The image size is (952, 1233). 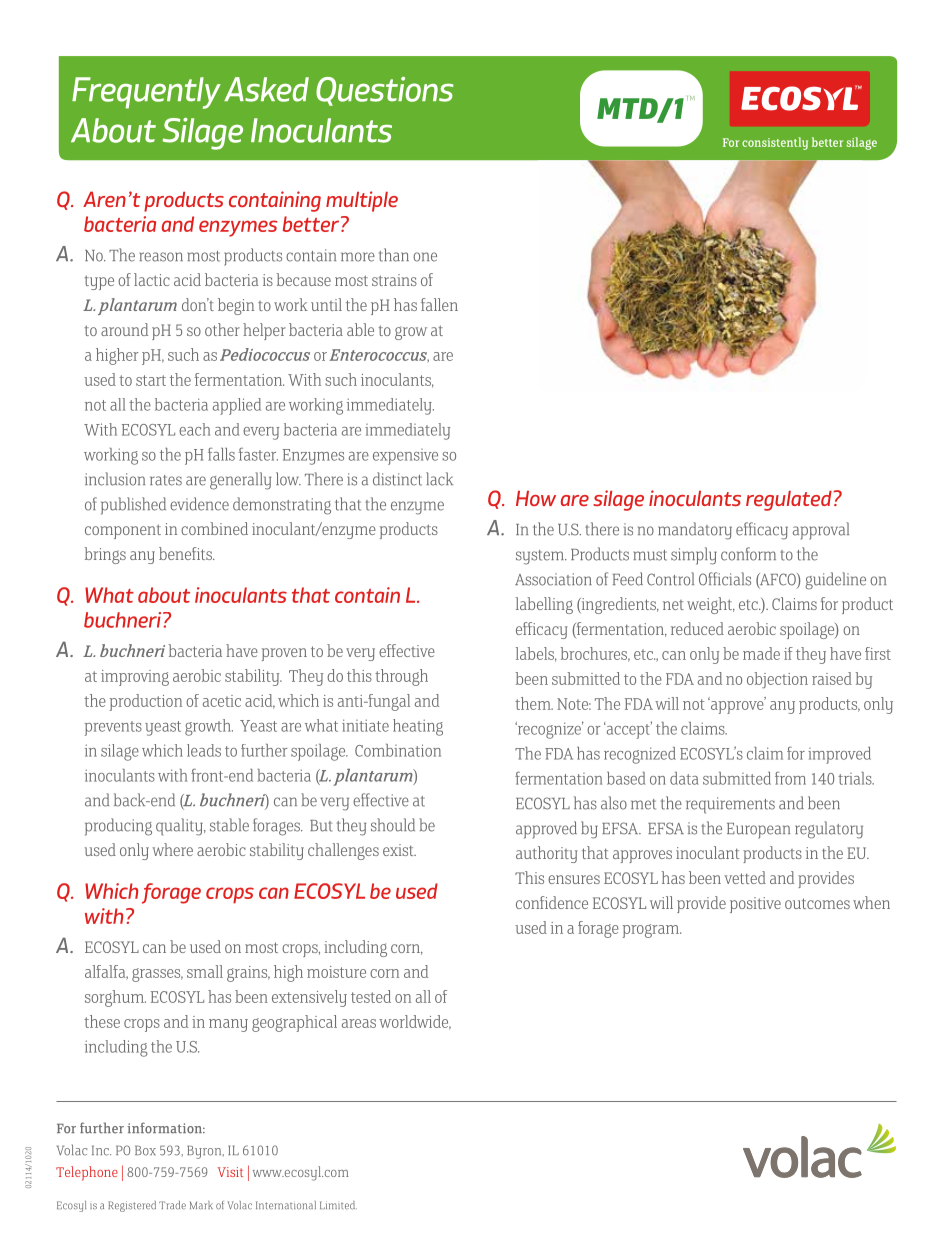 I want to click on made, so click(x=761, y=653).
